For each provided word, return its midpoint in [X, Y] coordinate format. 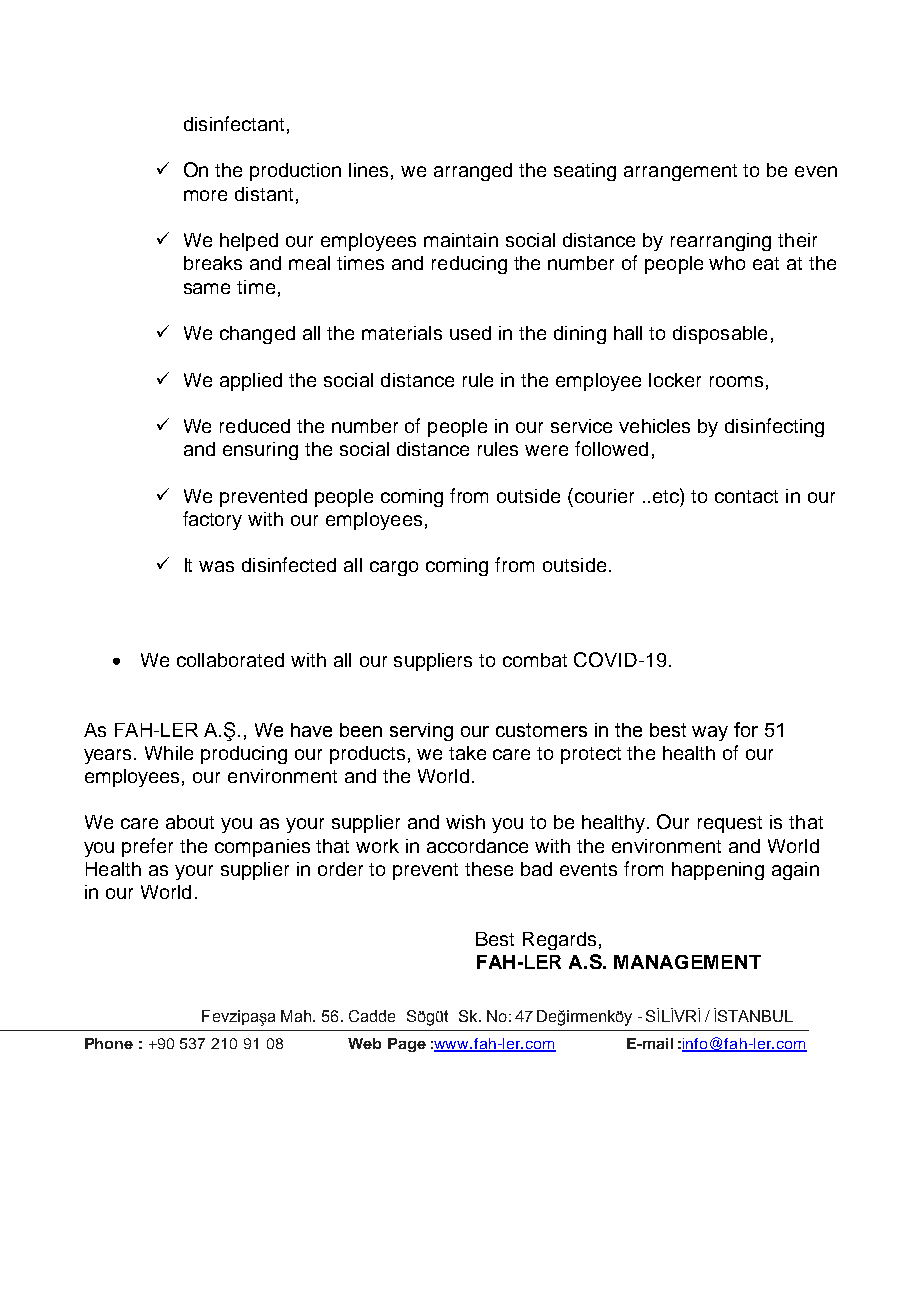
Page [407, 1045]
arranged [473, 172]
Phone [109, 1043]
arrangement [680, 172]
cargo [394, 568]
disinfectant [234, 123]
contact [746, 496]
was [216, 566]
